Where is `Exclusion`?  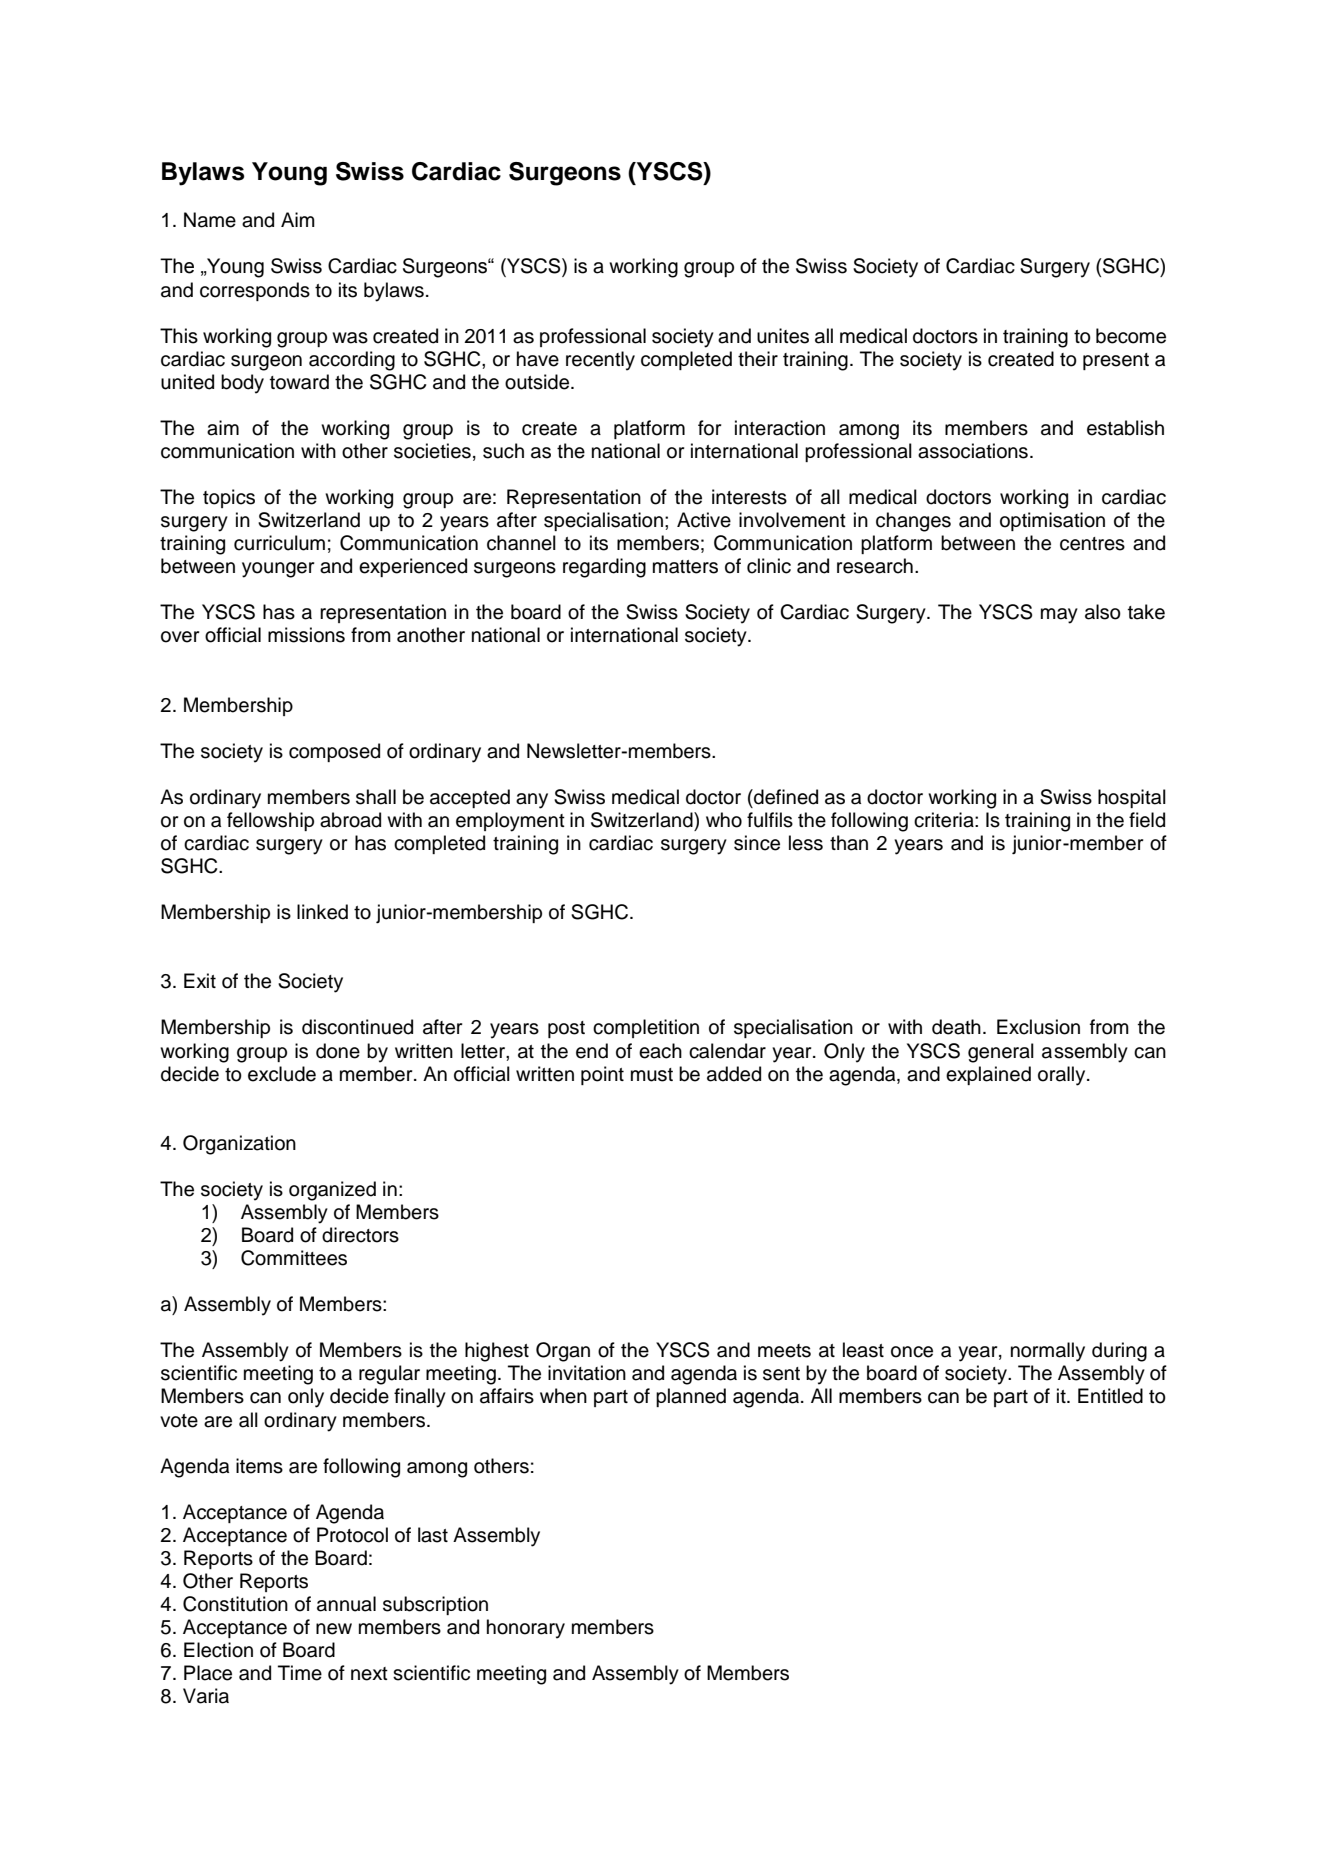 Exclusion is located at coordinates (1038, 1027).
